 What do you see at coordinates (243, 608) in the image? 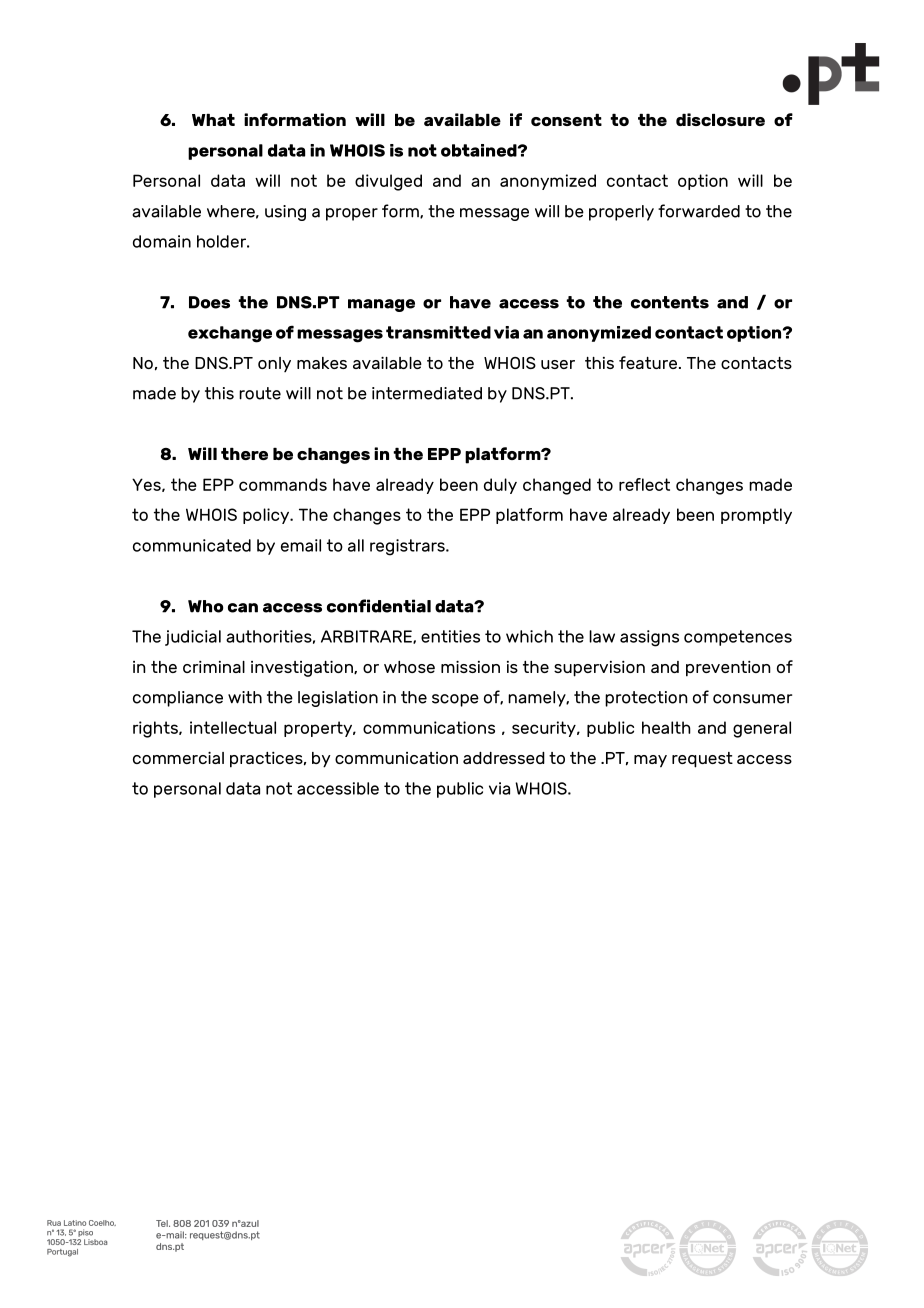
I see `can` at bounding box center [243, 608].
